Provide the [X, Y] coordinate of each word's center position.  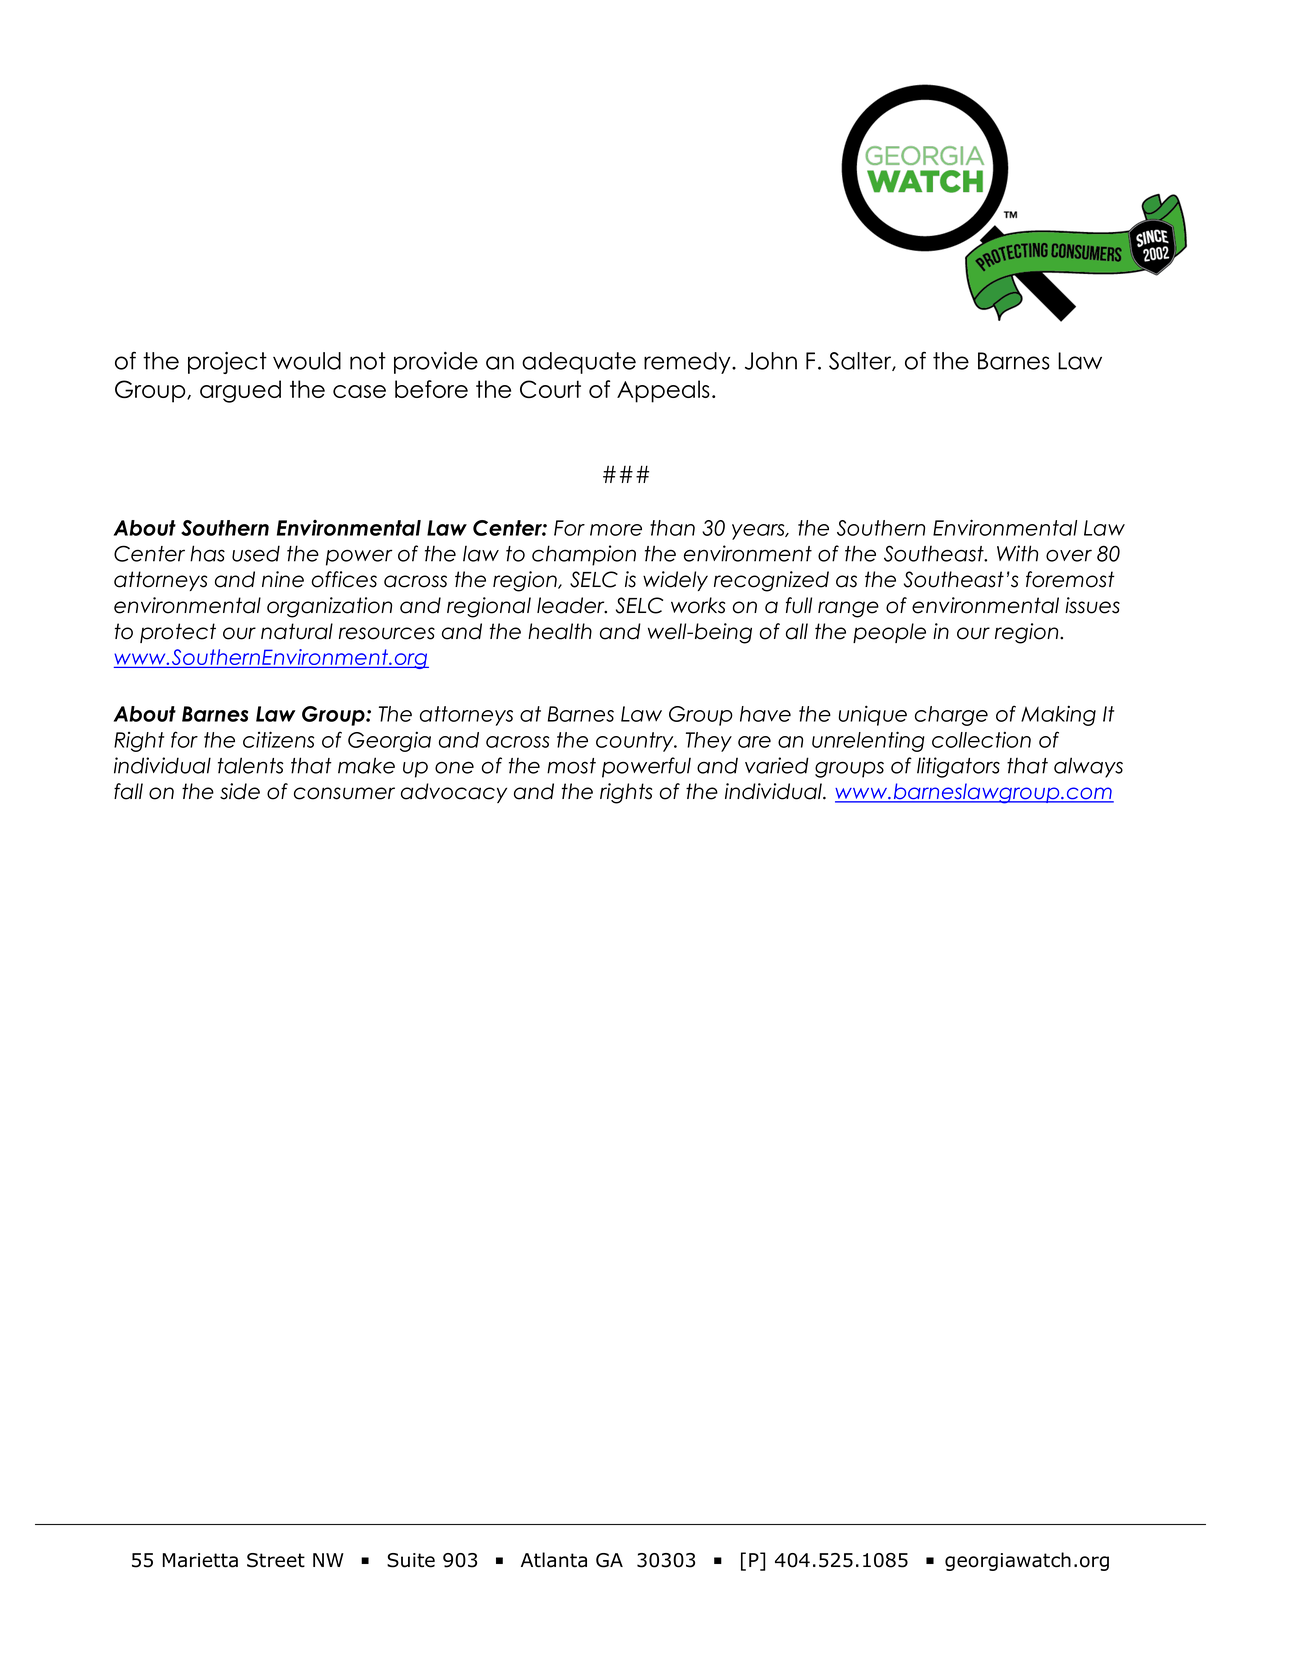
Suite [411, 1560]
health [560, 631]
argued [240, 391]
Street [276, 1560]
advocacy [454, 793]
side [240, 791]
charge [951, 716]
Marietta [200, 1560]
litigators [958, 767]
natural [297, 631]
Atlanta [554, 1560]
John [771, 361]
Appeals [663, 391]
